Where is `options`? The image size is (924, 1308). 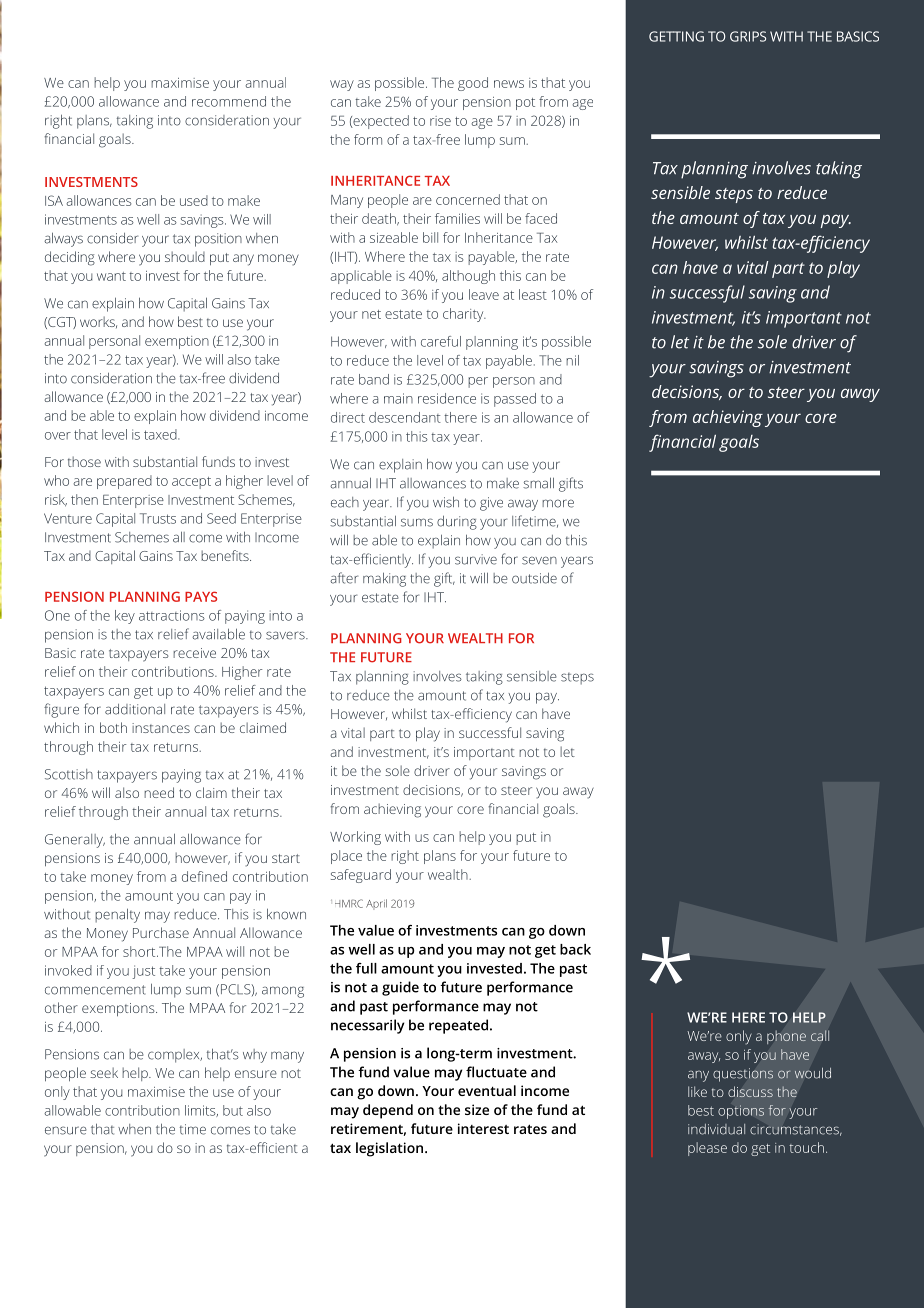
options is located at coordinates (741, 1112).
